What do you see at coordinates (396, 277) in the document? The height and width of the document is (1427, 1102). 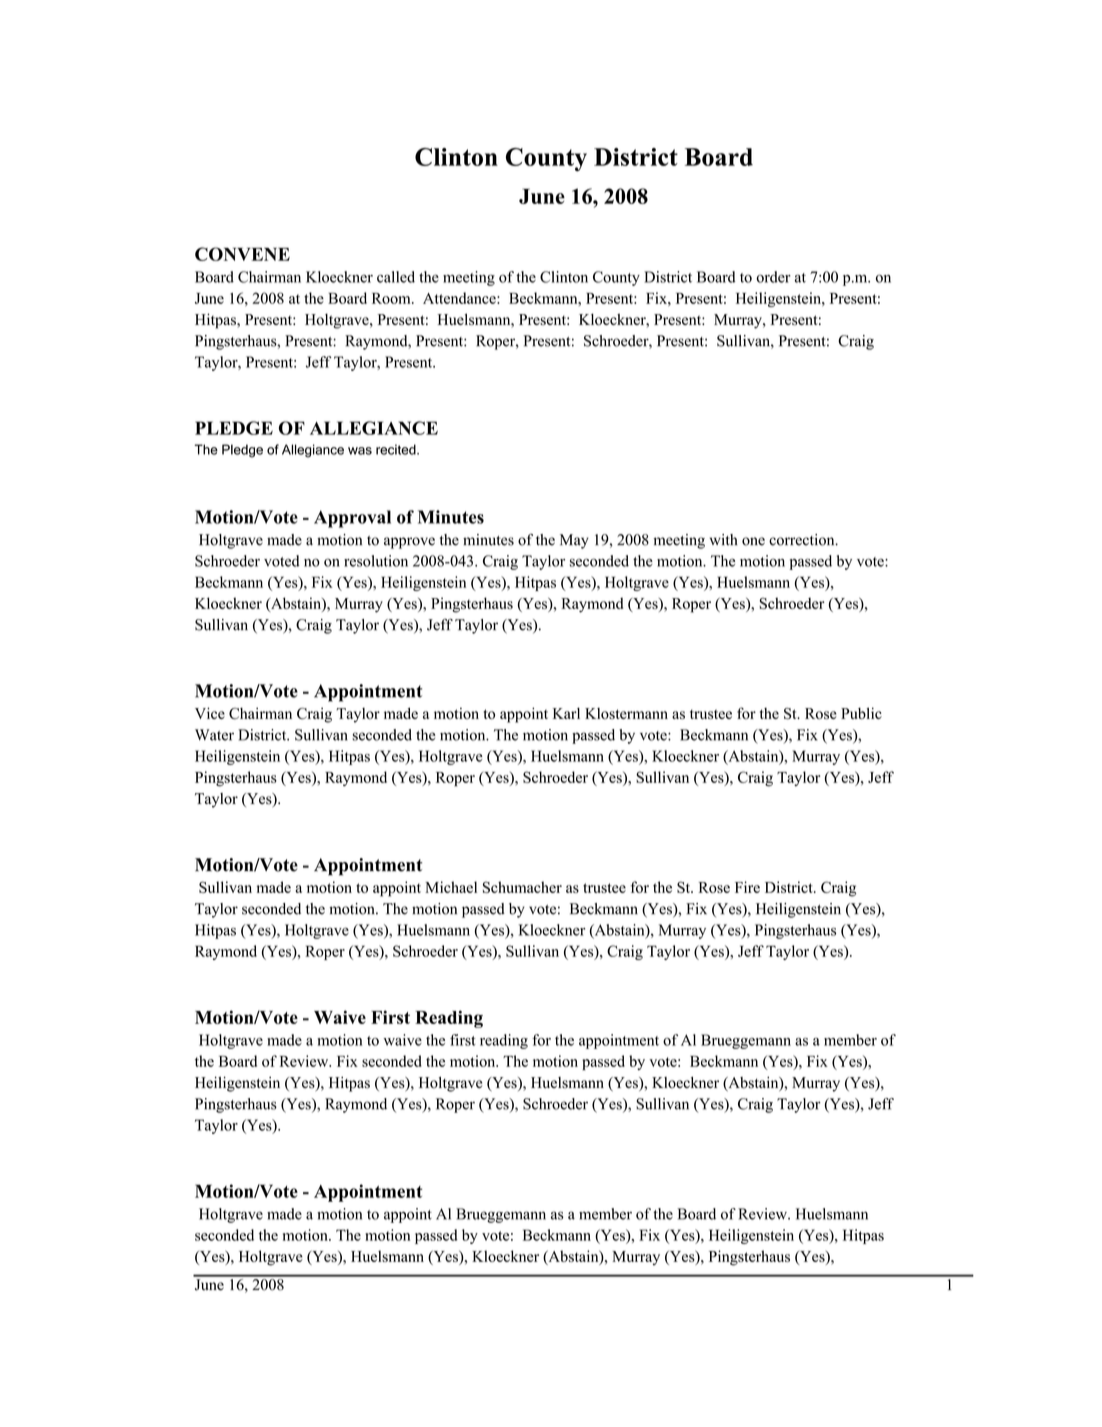 I see `called` at bounding box center [396, 277].
